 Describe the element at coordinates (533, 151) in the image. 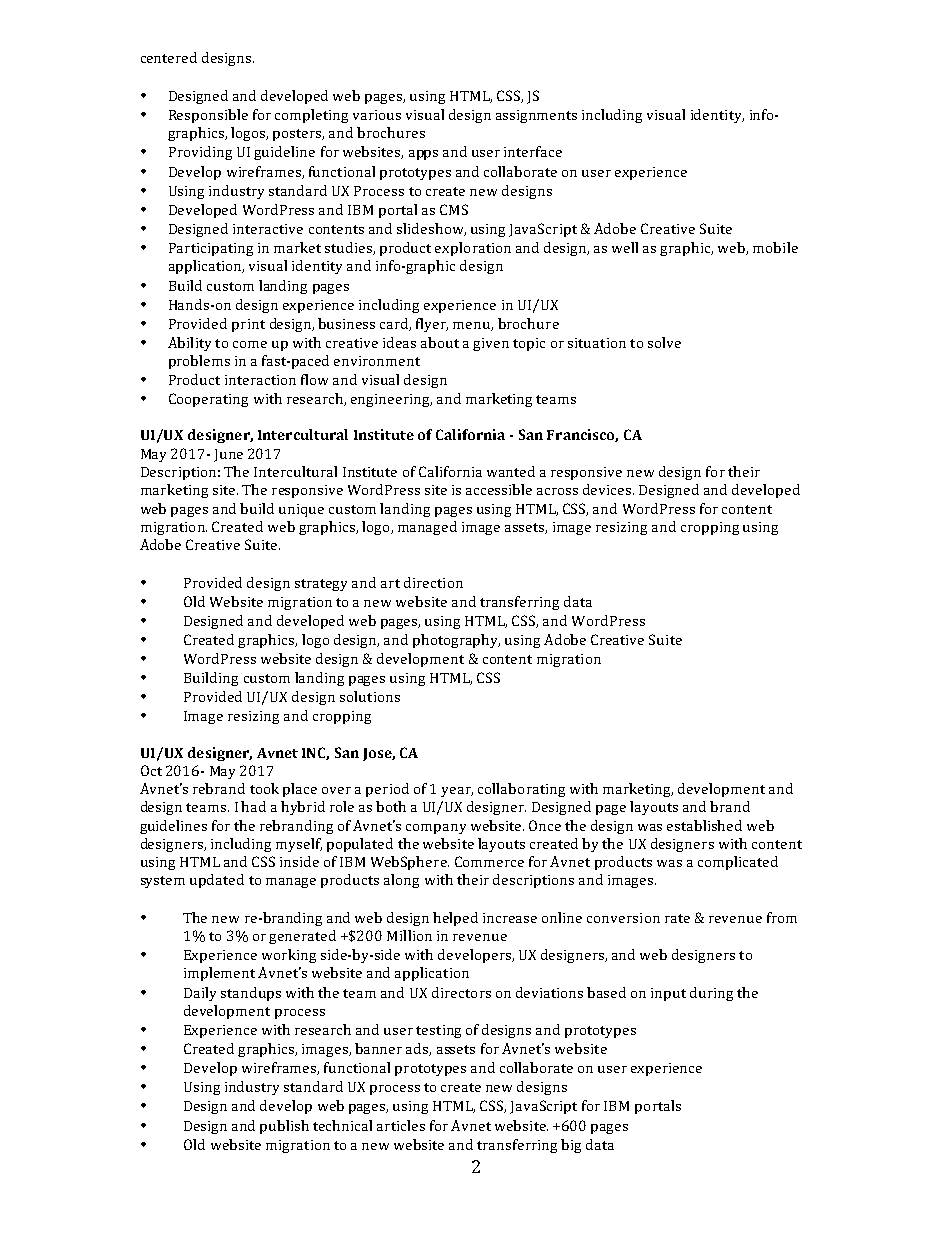

I see `interface` at that location.
